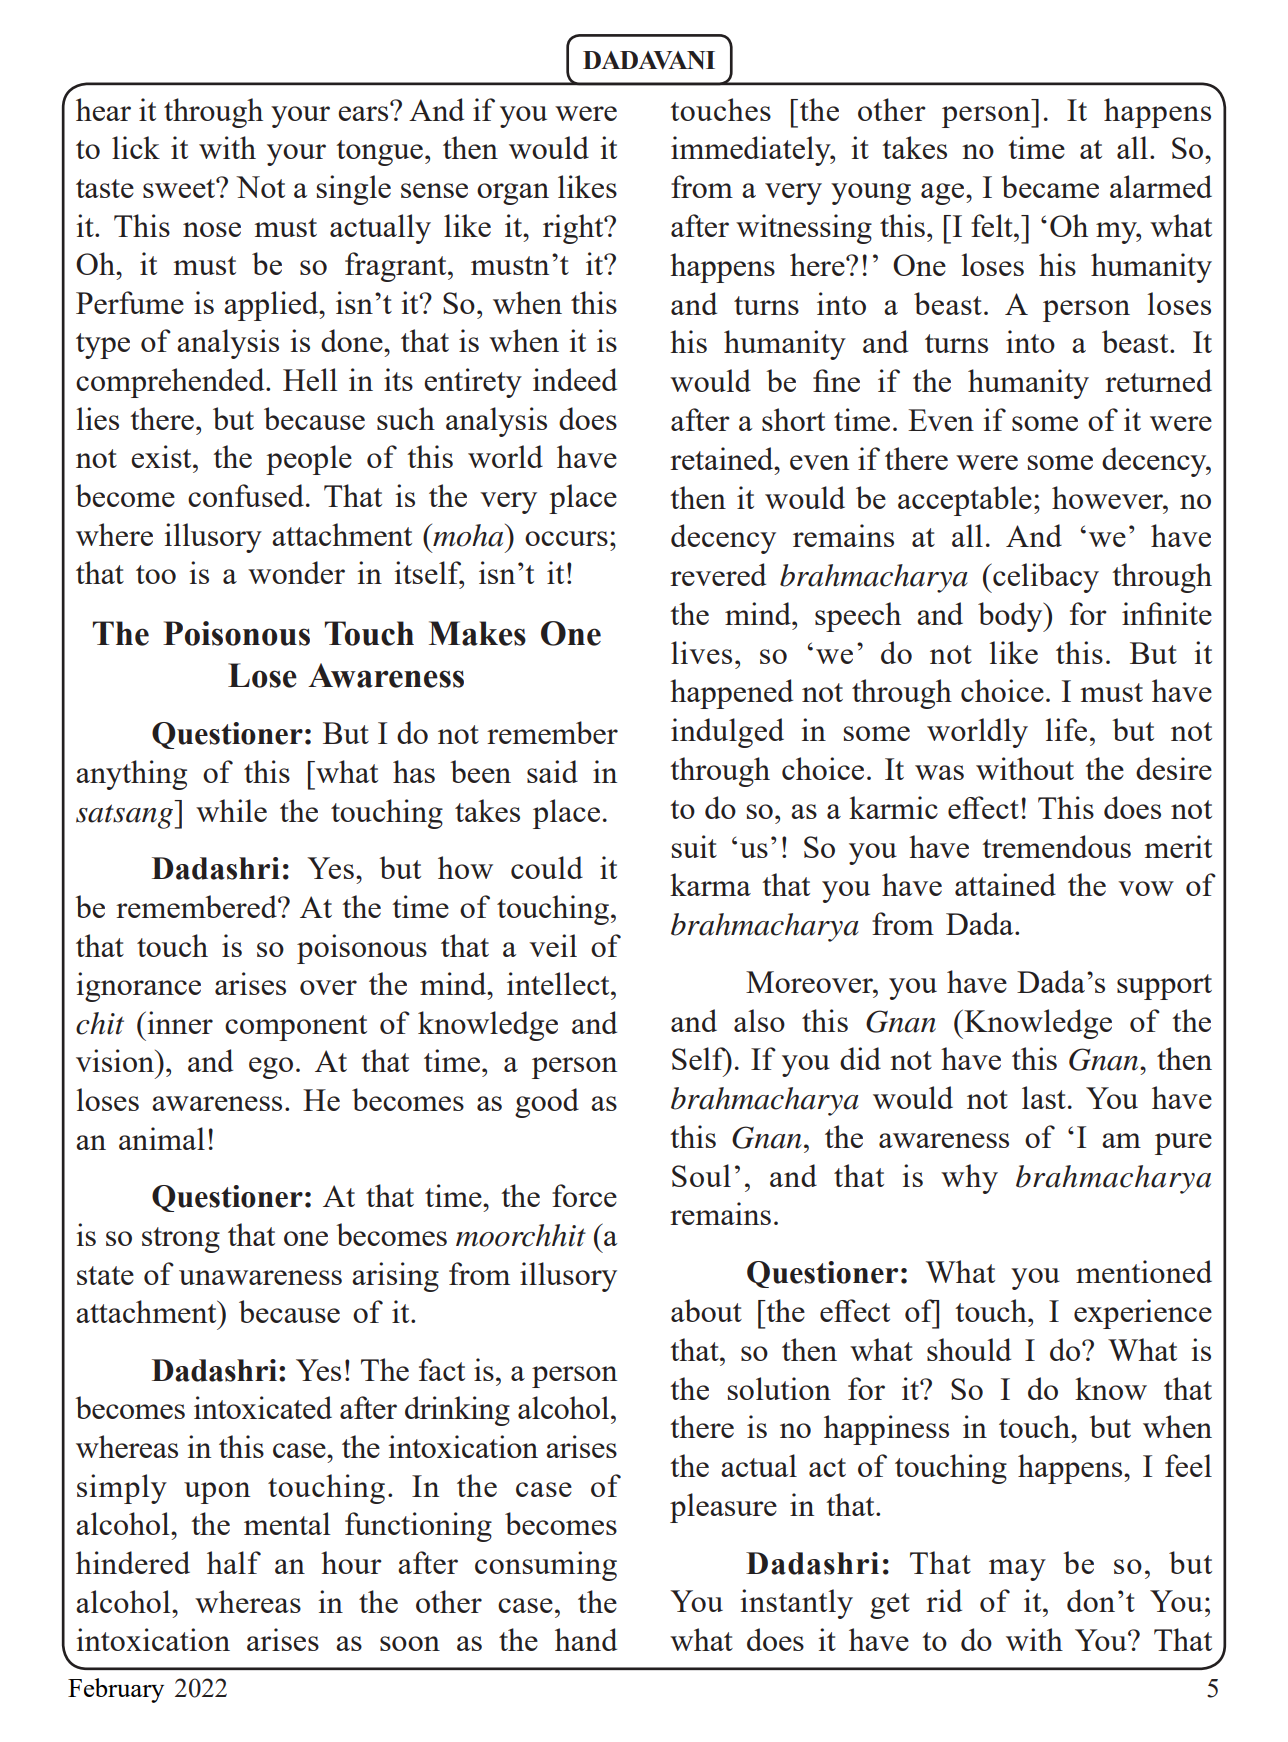  What do you see at coordinates (1050, 186) in the screenshot?
I see `became` at bounding box center [1050, 186].
